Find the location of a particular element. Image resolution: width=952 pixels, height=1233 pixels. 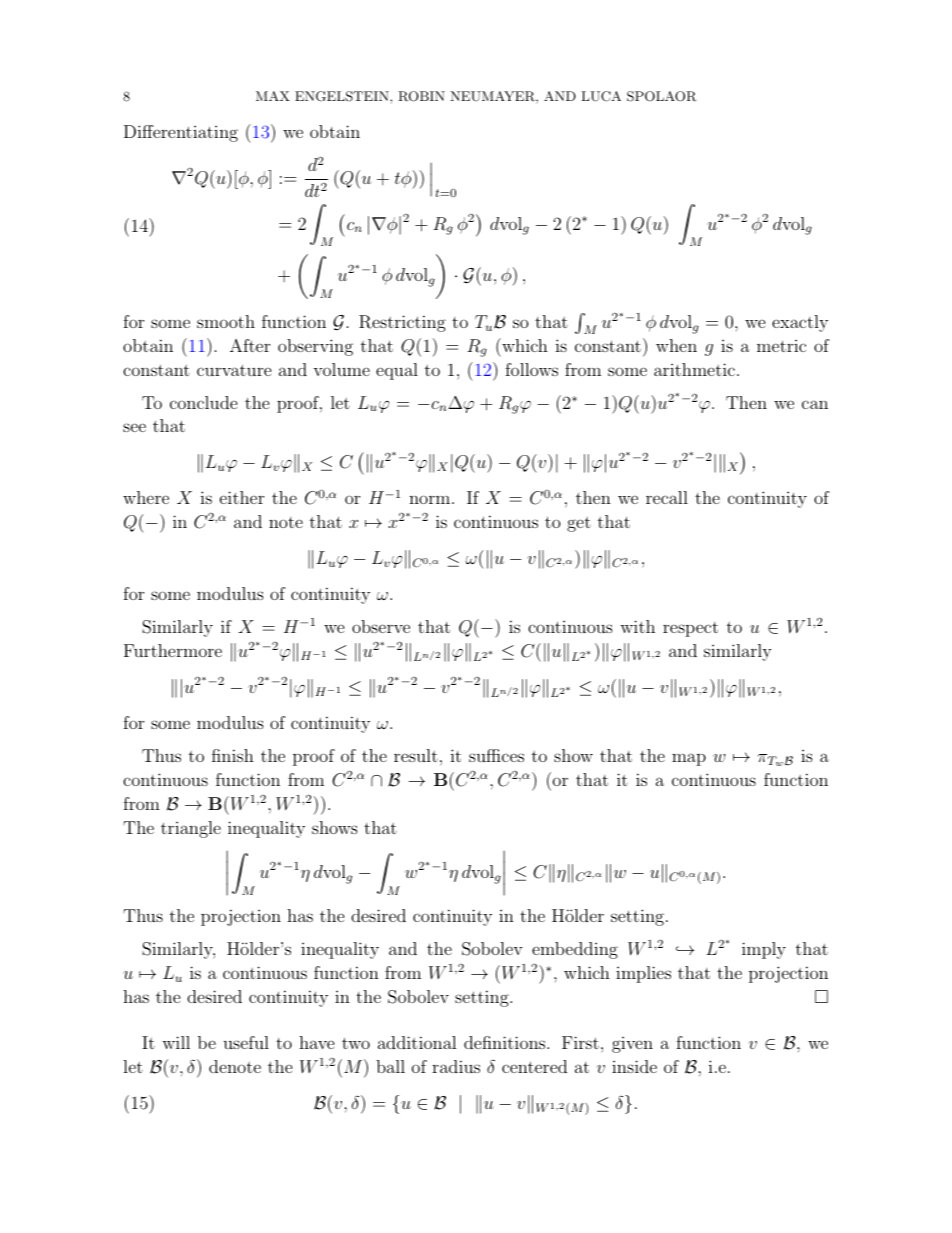

map is located at coordinates (689, 759).
